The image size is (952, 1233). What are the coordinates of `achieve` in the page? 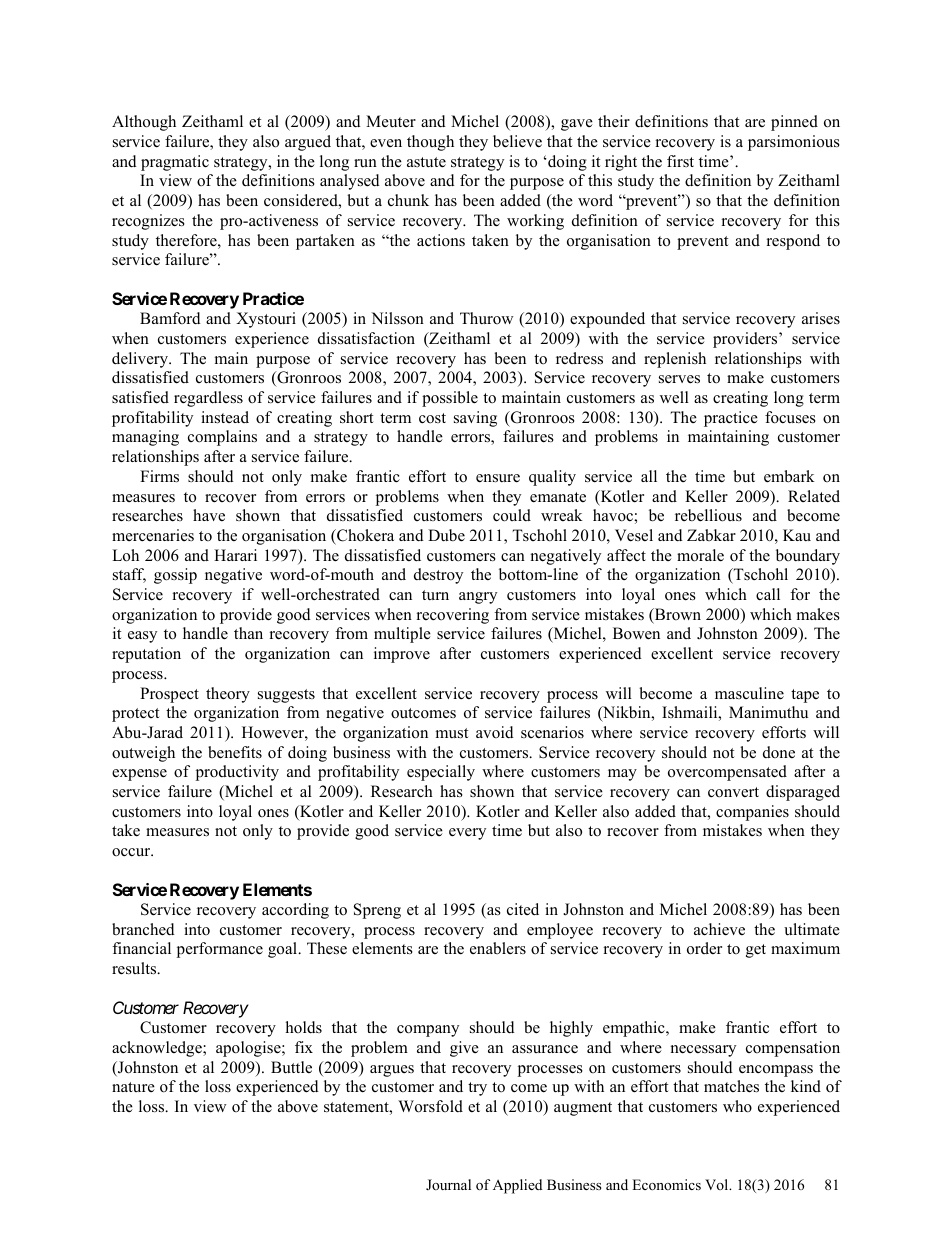 It's located at (719, 929).
